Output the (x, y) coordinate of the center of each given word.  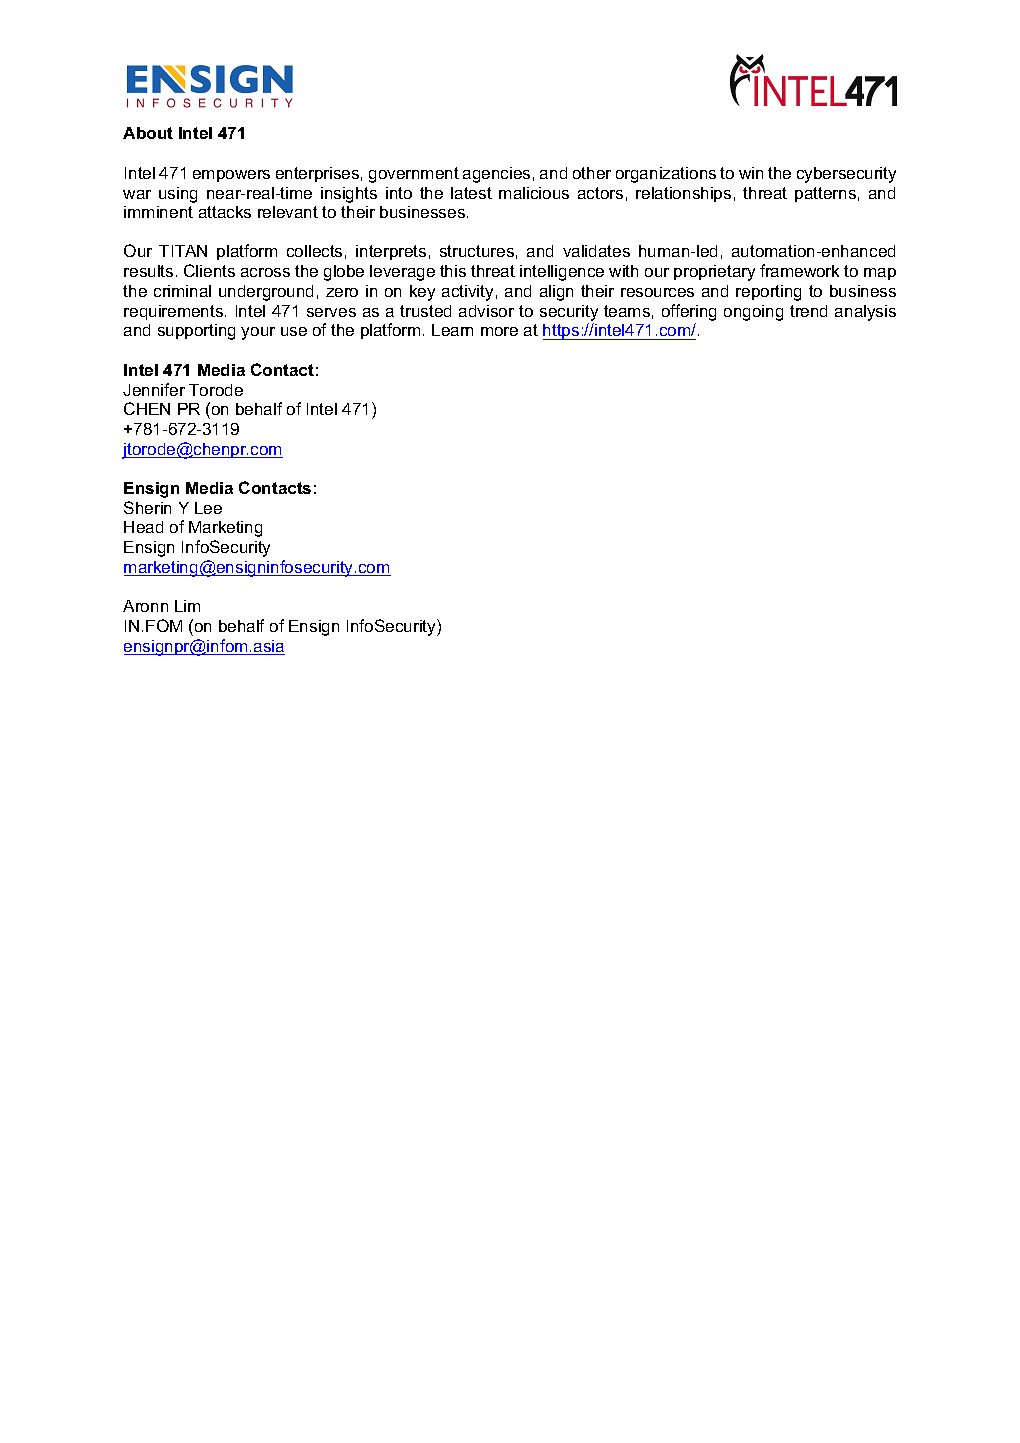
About (148, 133)
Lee (208, 508)
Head (143, 527)
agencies (496, 175)
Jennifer (154, 389)
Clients (209, 270)
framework (799, 270)
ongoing (753, 313)
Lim (187, 606)
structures (477, 251)
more (499, 331)
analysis (865, 313)
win (751, 173)
